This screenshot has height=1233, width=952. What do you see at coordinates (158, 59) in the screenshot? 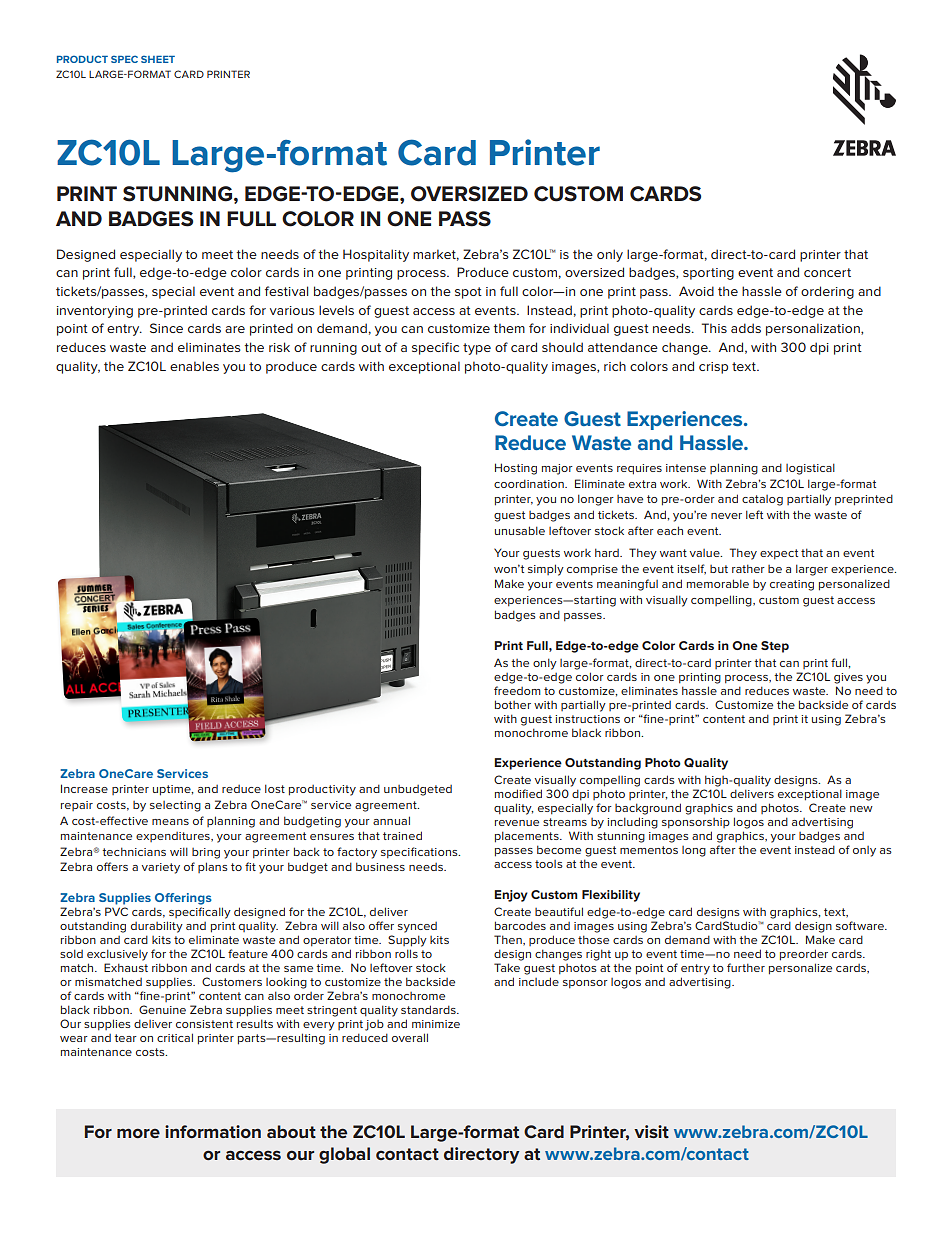
I see `SHEET` at bounding box center [158, 59].
